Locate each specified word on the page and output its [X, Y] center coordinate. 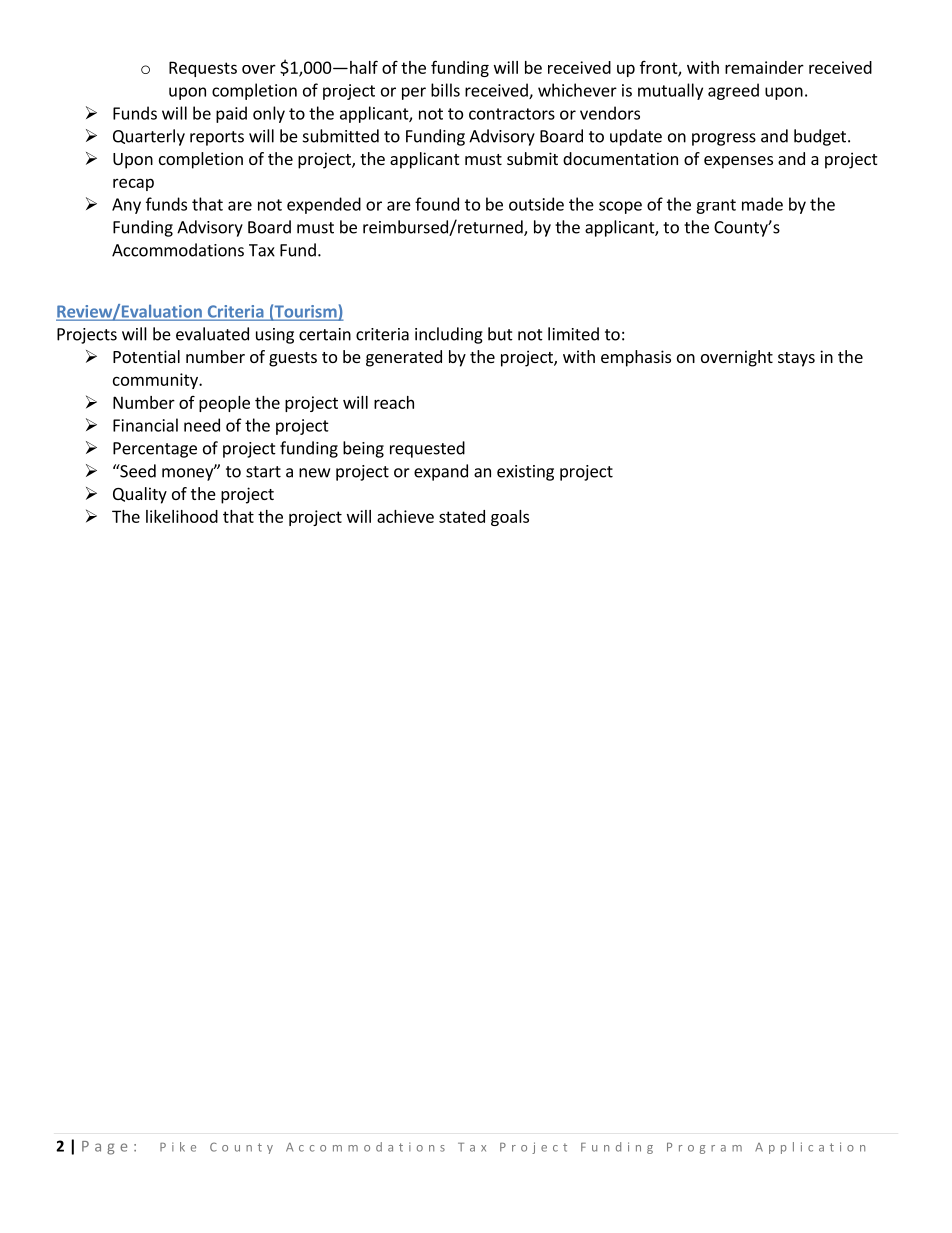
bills [445, 90]
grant [716, 206]
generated [404, 358]
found [437, 204]
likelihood [182, 516]
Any [126, 206]
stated [462, 516]
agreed [733, 91]
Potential [146, 356]
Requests [203, 69]
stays [796, 359]
